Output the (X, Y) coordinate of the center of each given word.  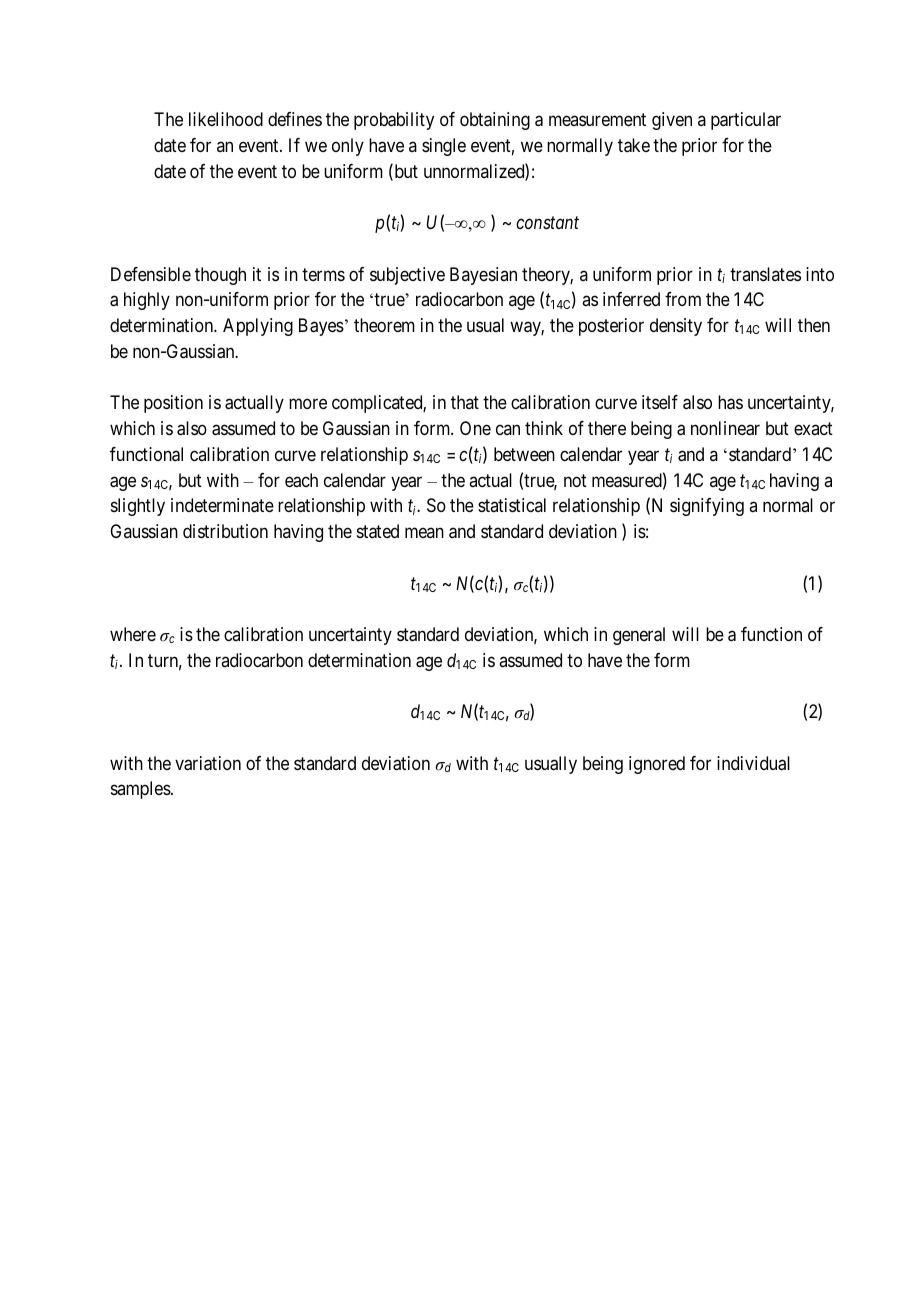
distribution (225, 531)
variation (208, 763)
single (444, 147)
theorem (384, 325)
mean (424, 533)
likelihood (226, 119)
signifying (707, 507)
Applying (258, 327)
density (676, 327)
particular (746, 121)
